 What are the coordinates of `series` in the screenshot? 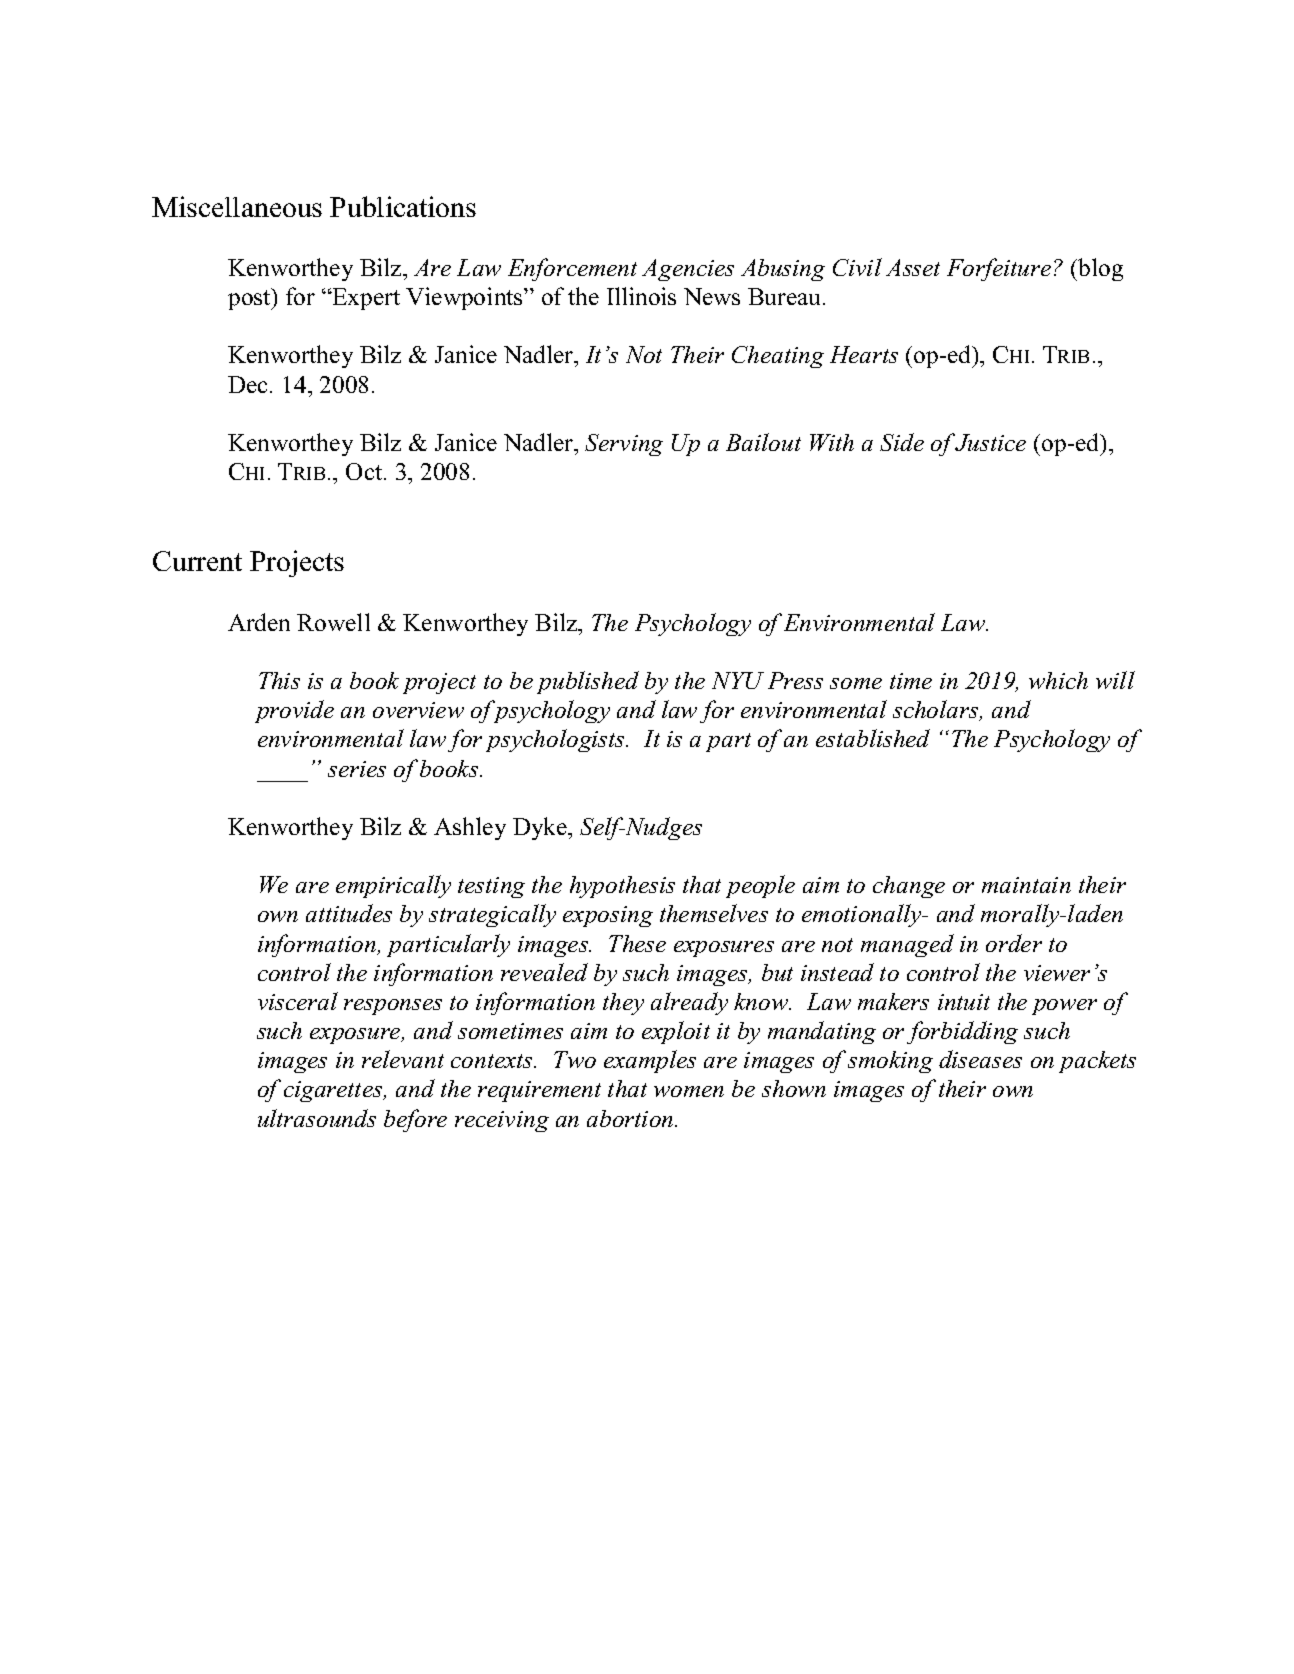 It's located at (357, 769).
